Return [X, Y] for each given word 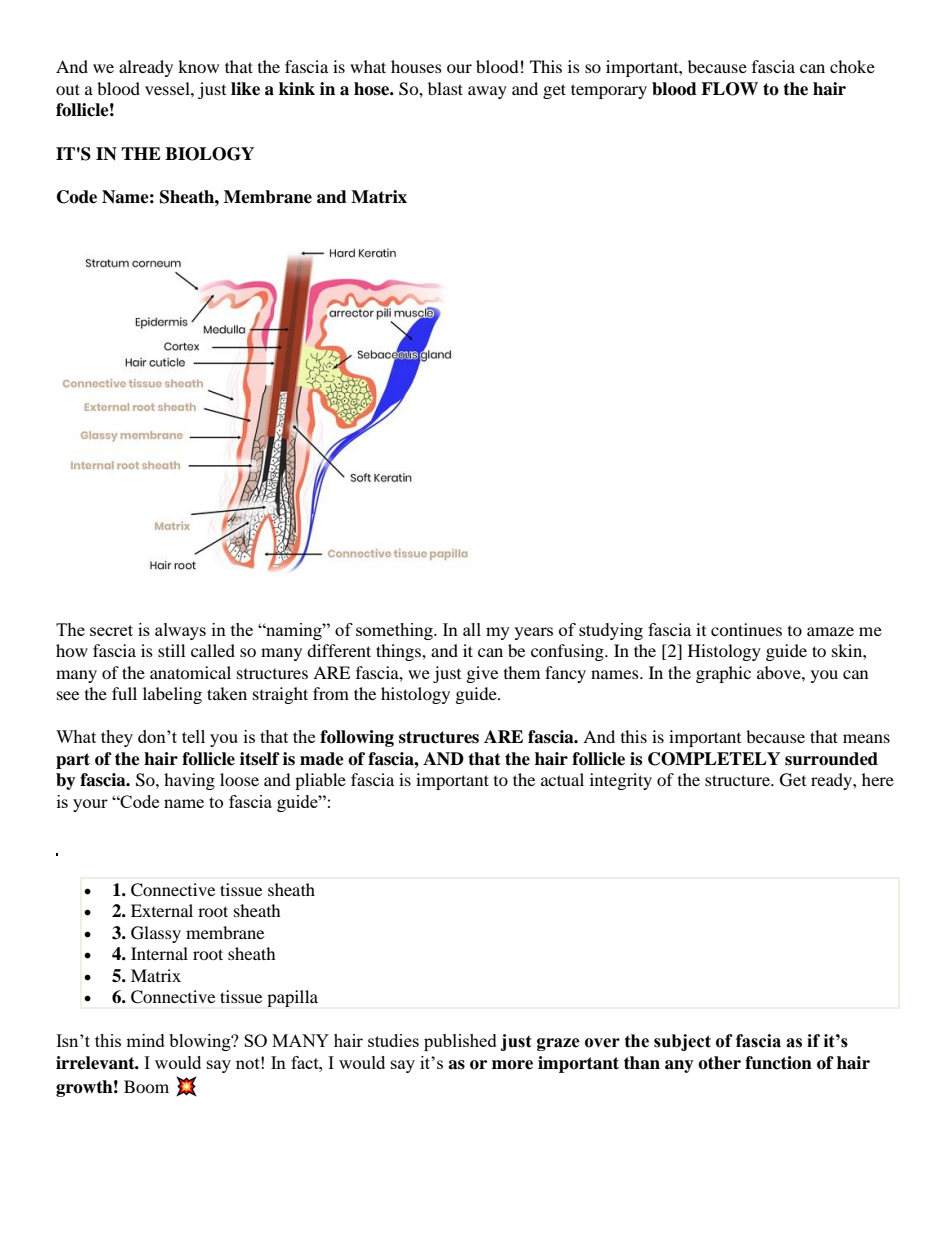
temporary [609, 91]
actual [562, 779]
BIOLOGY [209, 154]
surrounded [831, 759]
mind [145, 1040]
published [460, 1042]
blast [445, 88]
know [198, 66]
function [778, 1063]
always [180, 631]
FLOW [729, 89]
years [533, 633]
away [487, 92]
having [189, 781]
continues [746, 629]
